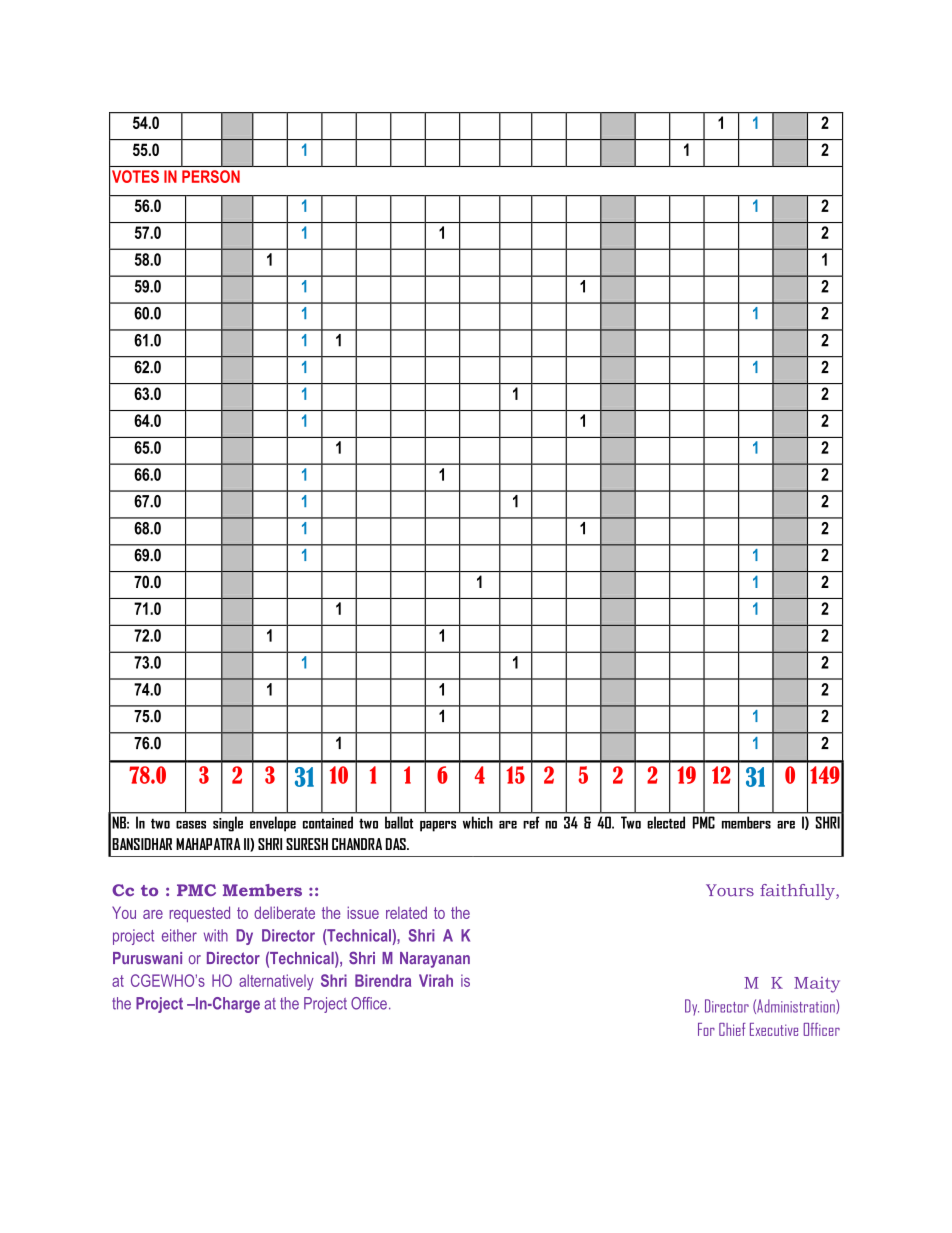 This screenshot has width=952, height=1233. What do you see at coordinates (276, 982) in the screenshot?
I see `alternatively` at bounding box center [276, 982].
